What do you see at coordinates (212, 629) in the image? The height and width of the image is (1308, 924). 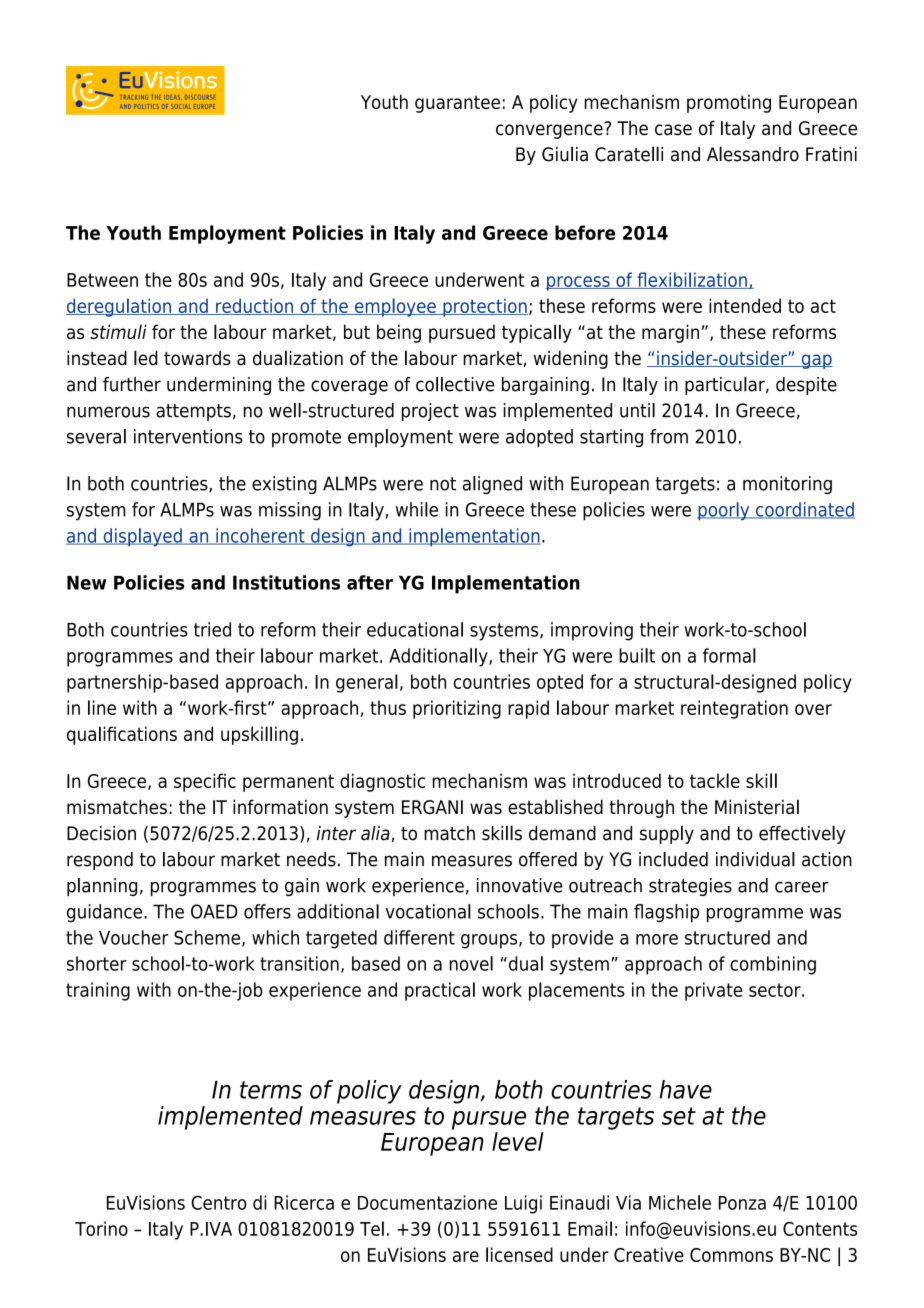 I see `tried` at bounding box center [212, 629].
